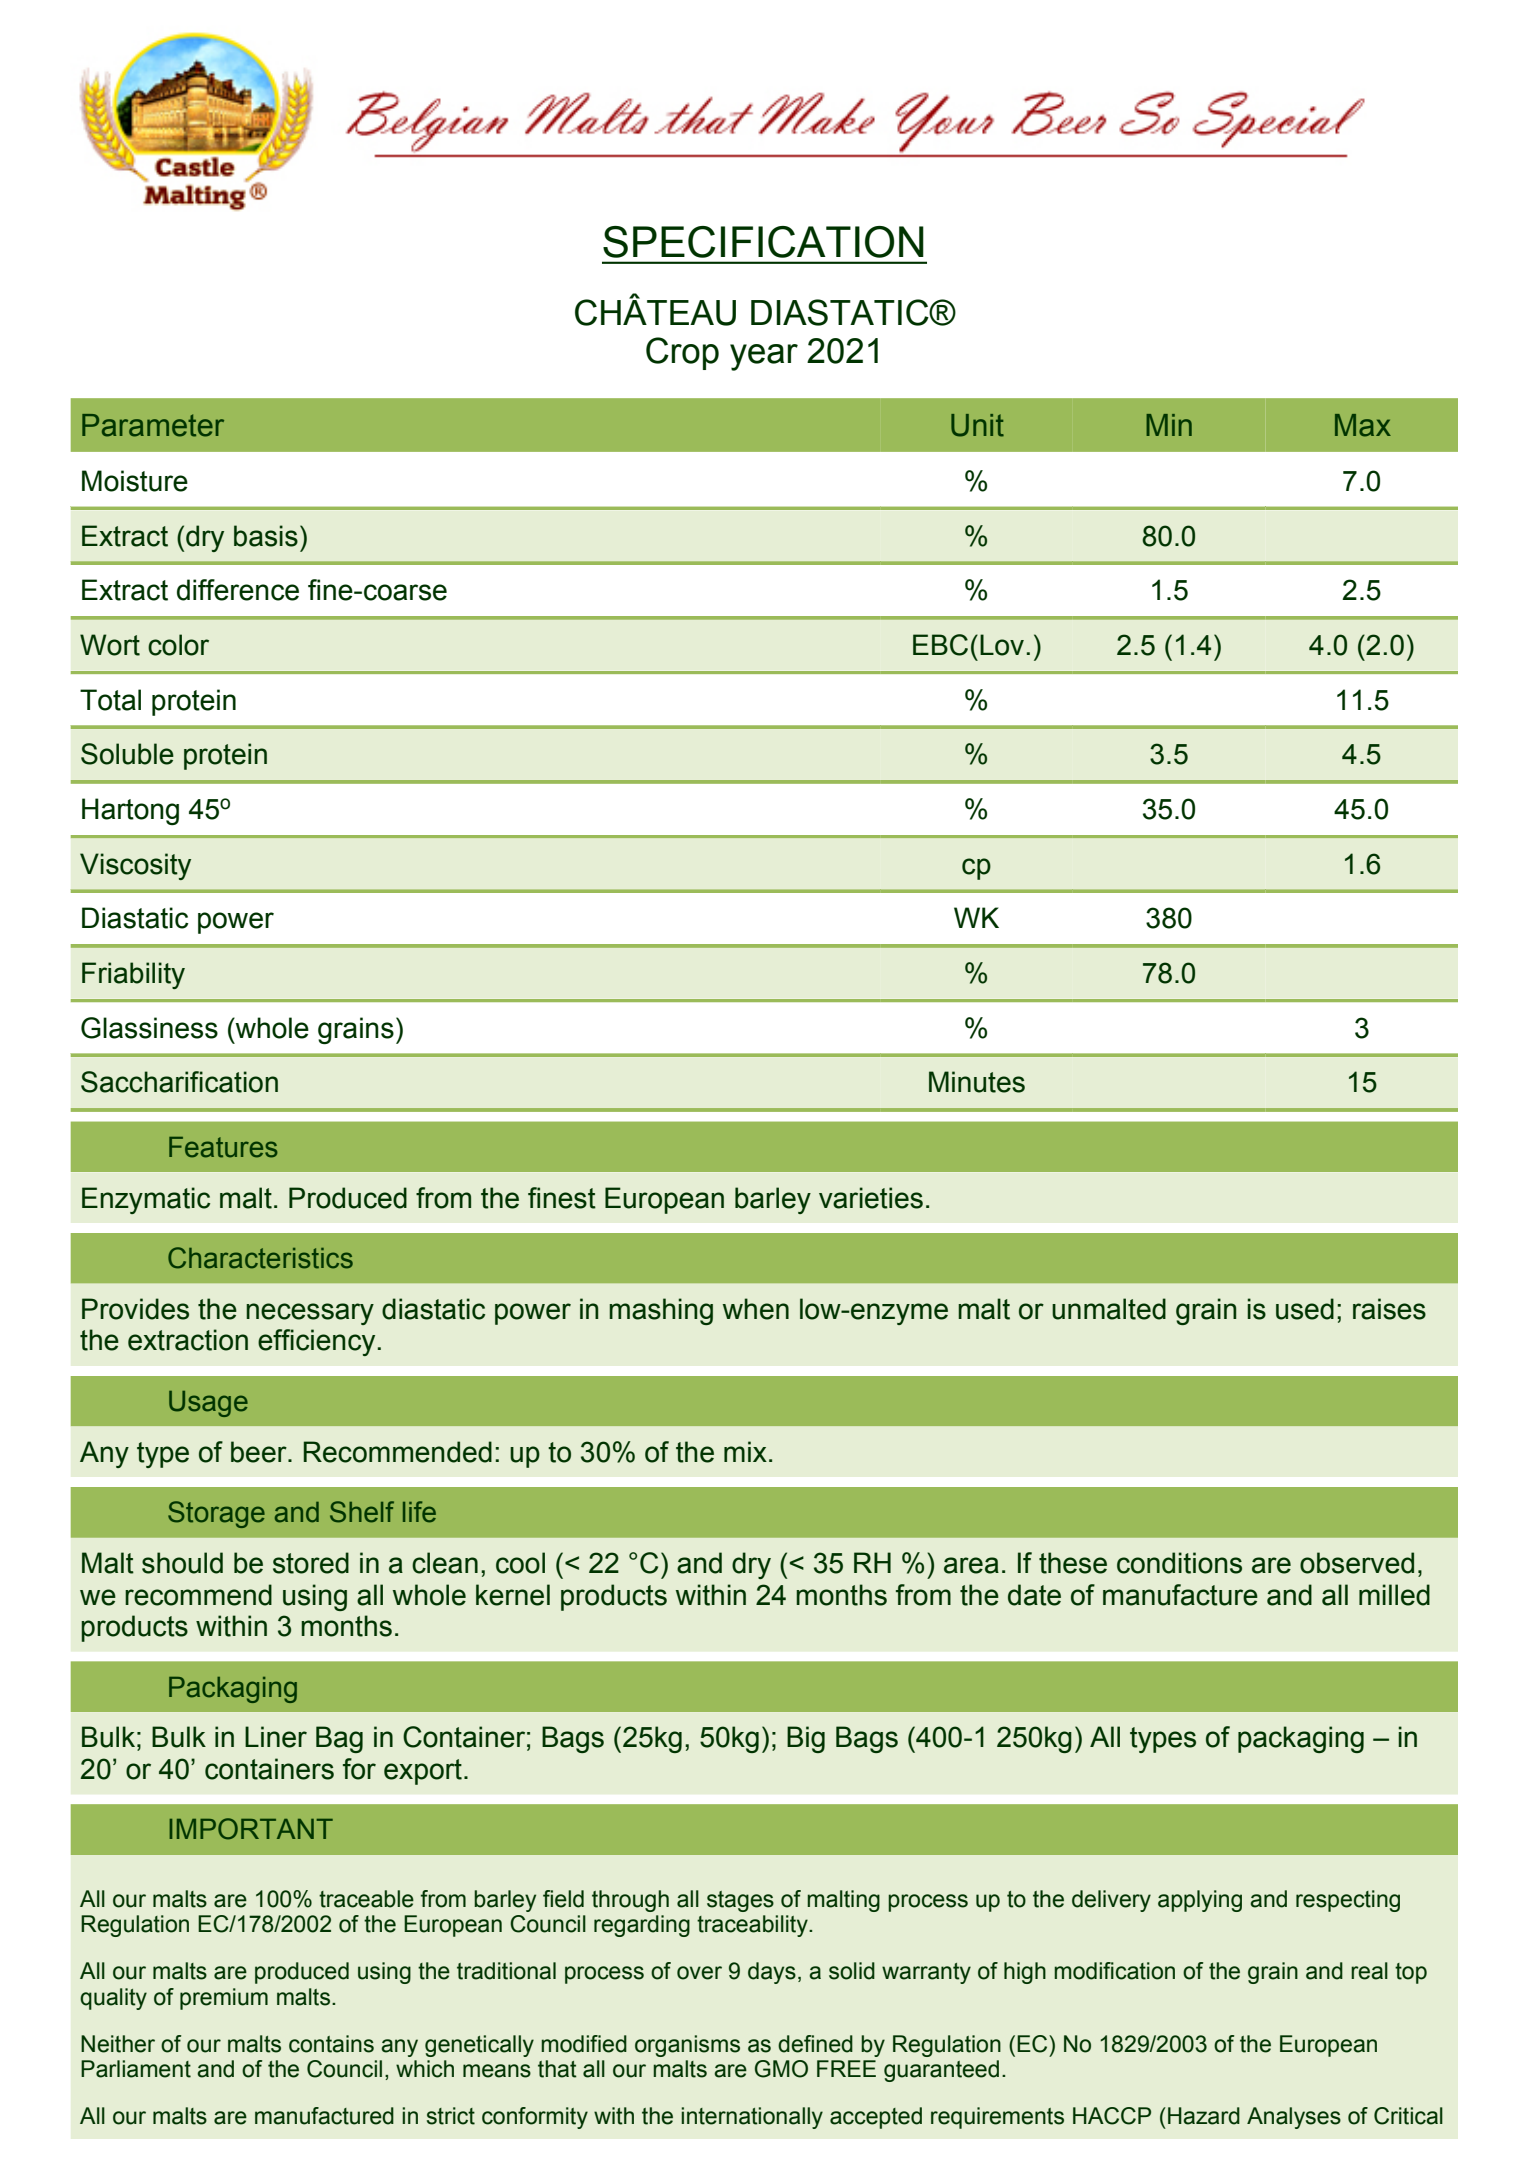 The width and height of the screenshot is (1529, 2164). I want to click on varieties, so click(871, 1198).
